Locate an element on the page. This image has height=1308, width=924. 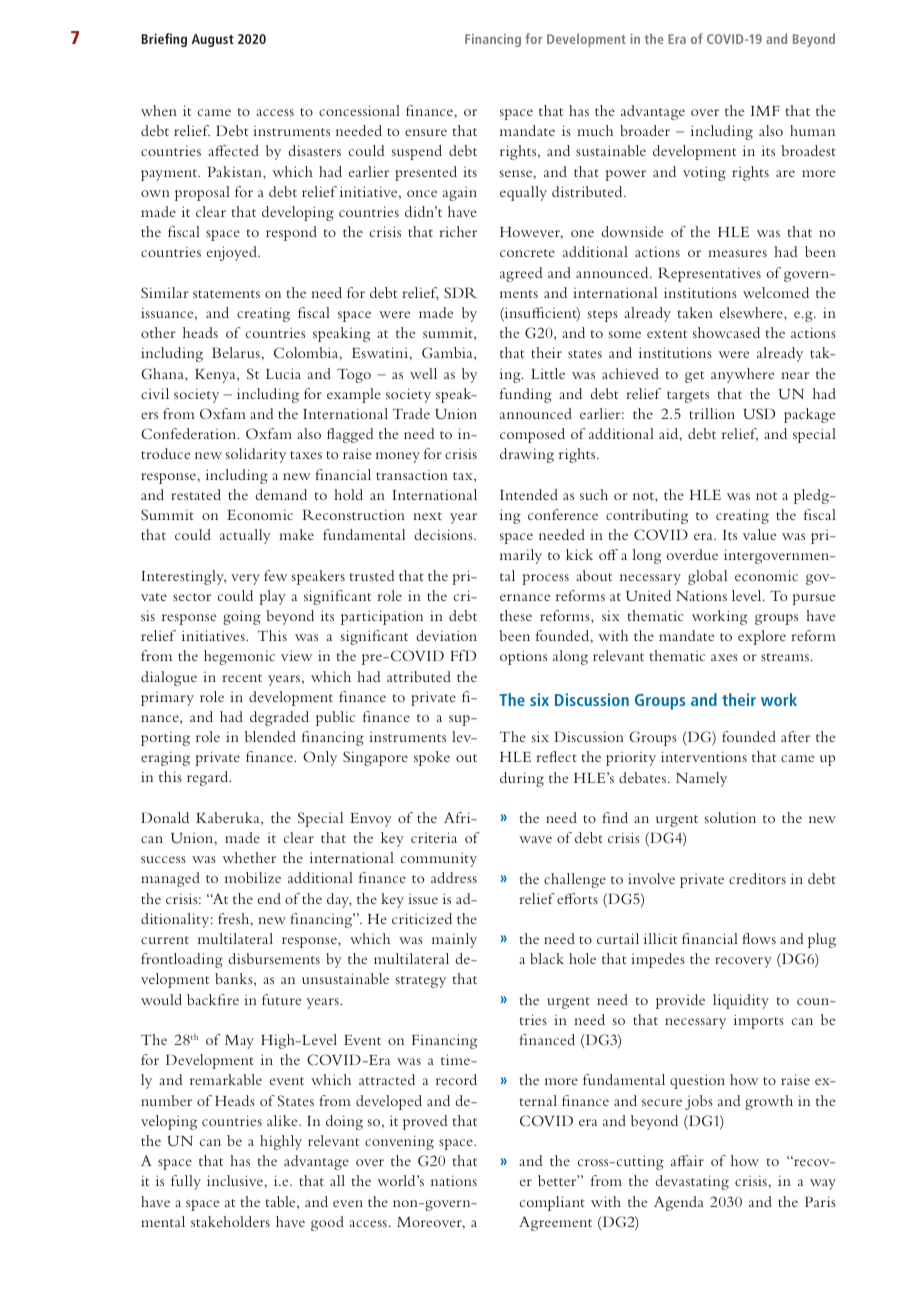
USD is located at coordinates (759, 413).
